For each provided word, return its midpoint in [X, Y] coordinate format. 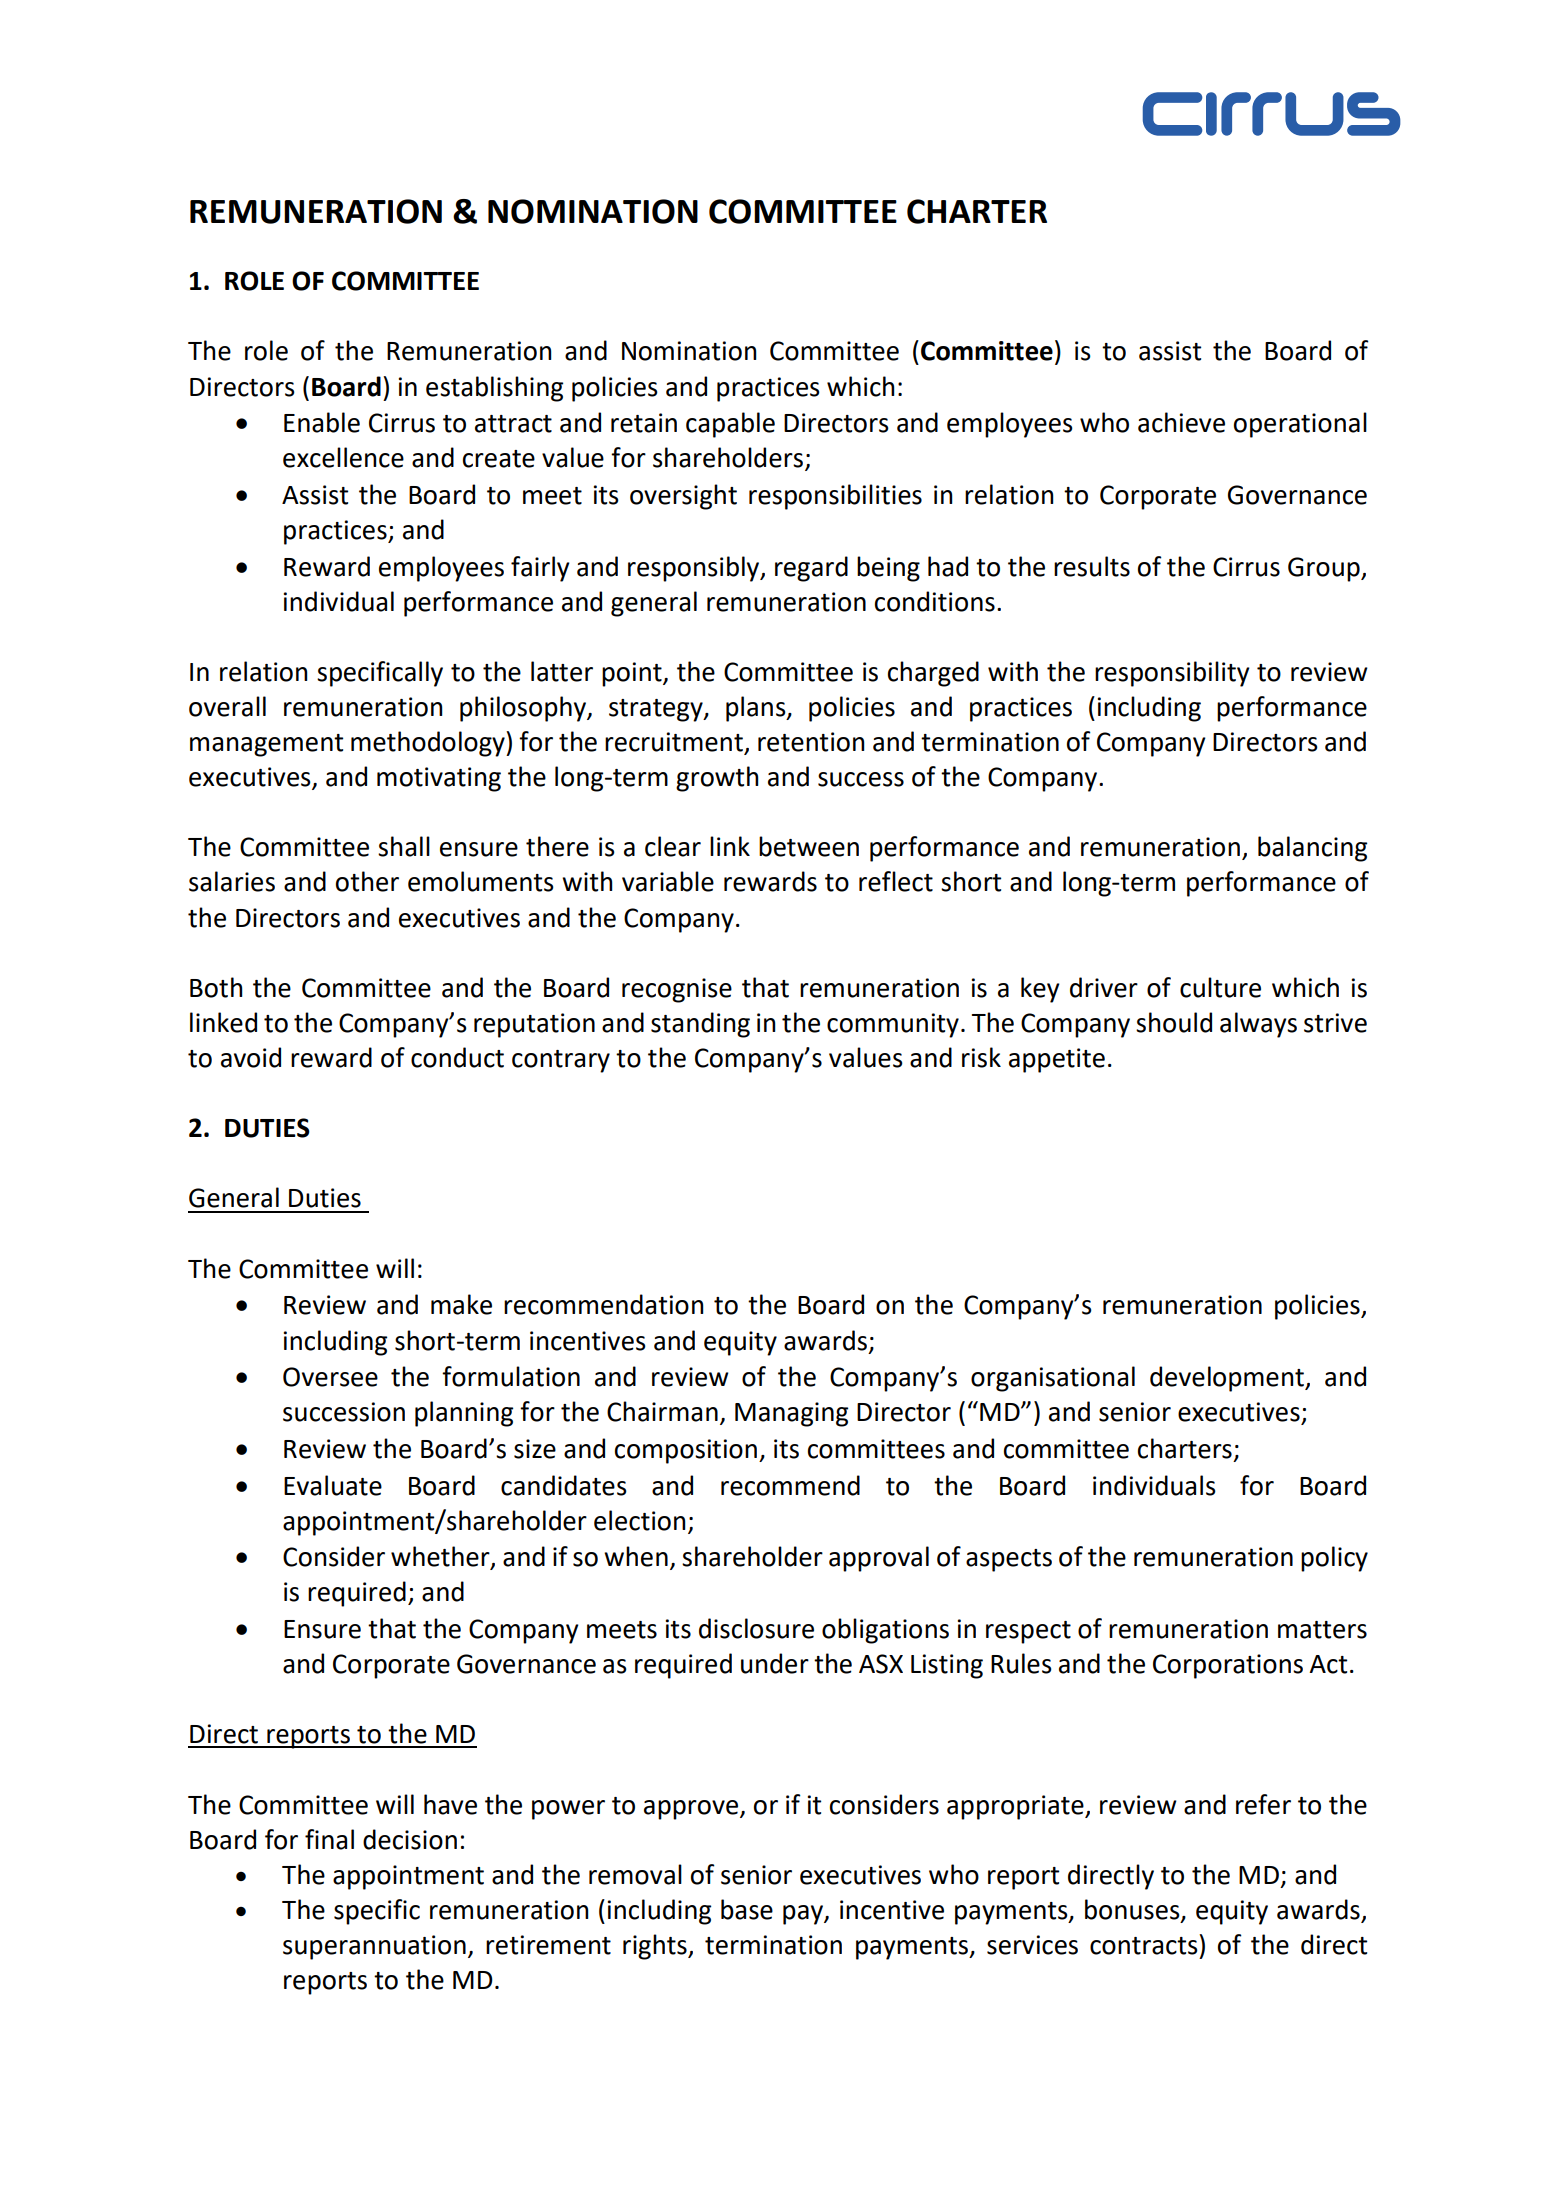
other [367, 881]
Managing [791, 1414]
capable [730, 425]
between [809, 846]
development [1228, 1379]
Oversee [330, 1377]
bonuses [1133, 1910]
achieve [1181, 422]
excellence [343, 457]
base [747, 1909]
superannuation [374, 1947]
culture [1220, 987]
